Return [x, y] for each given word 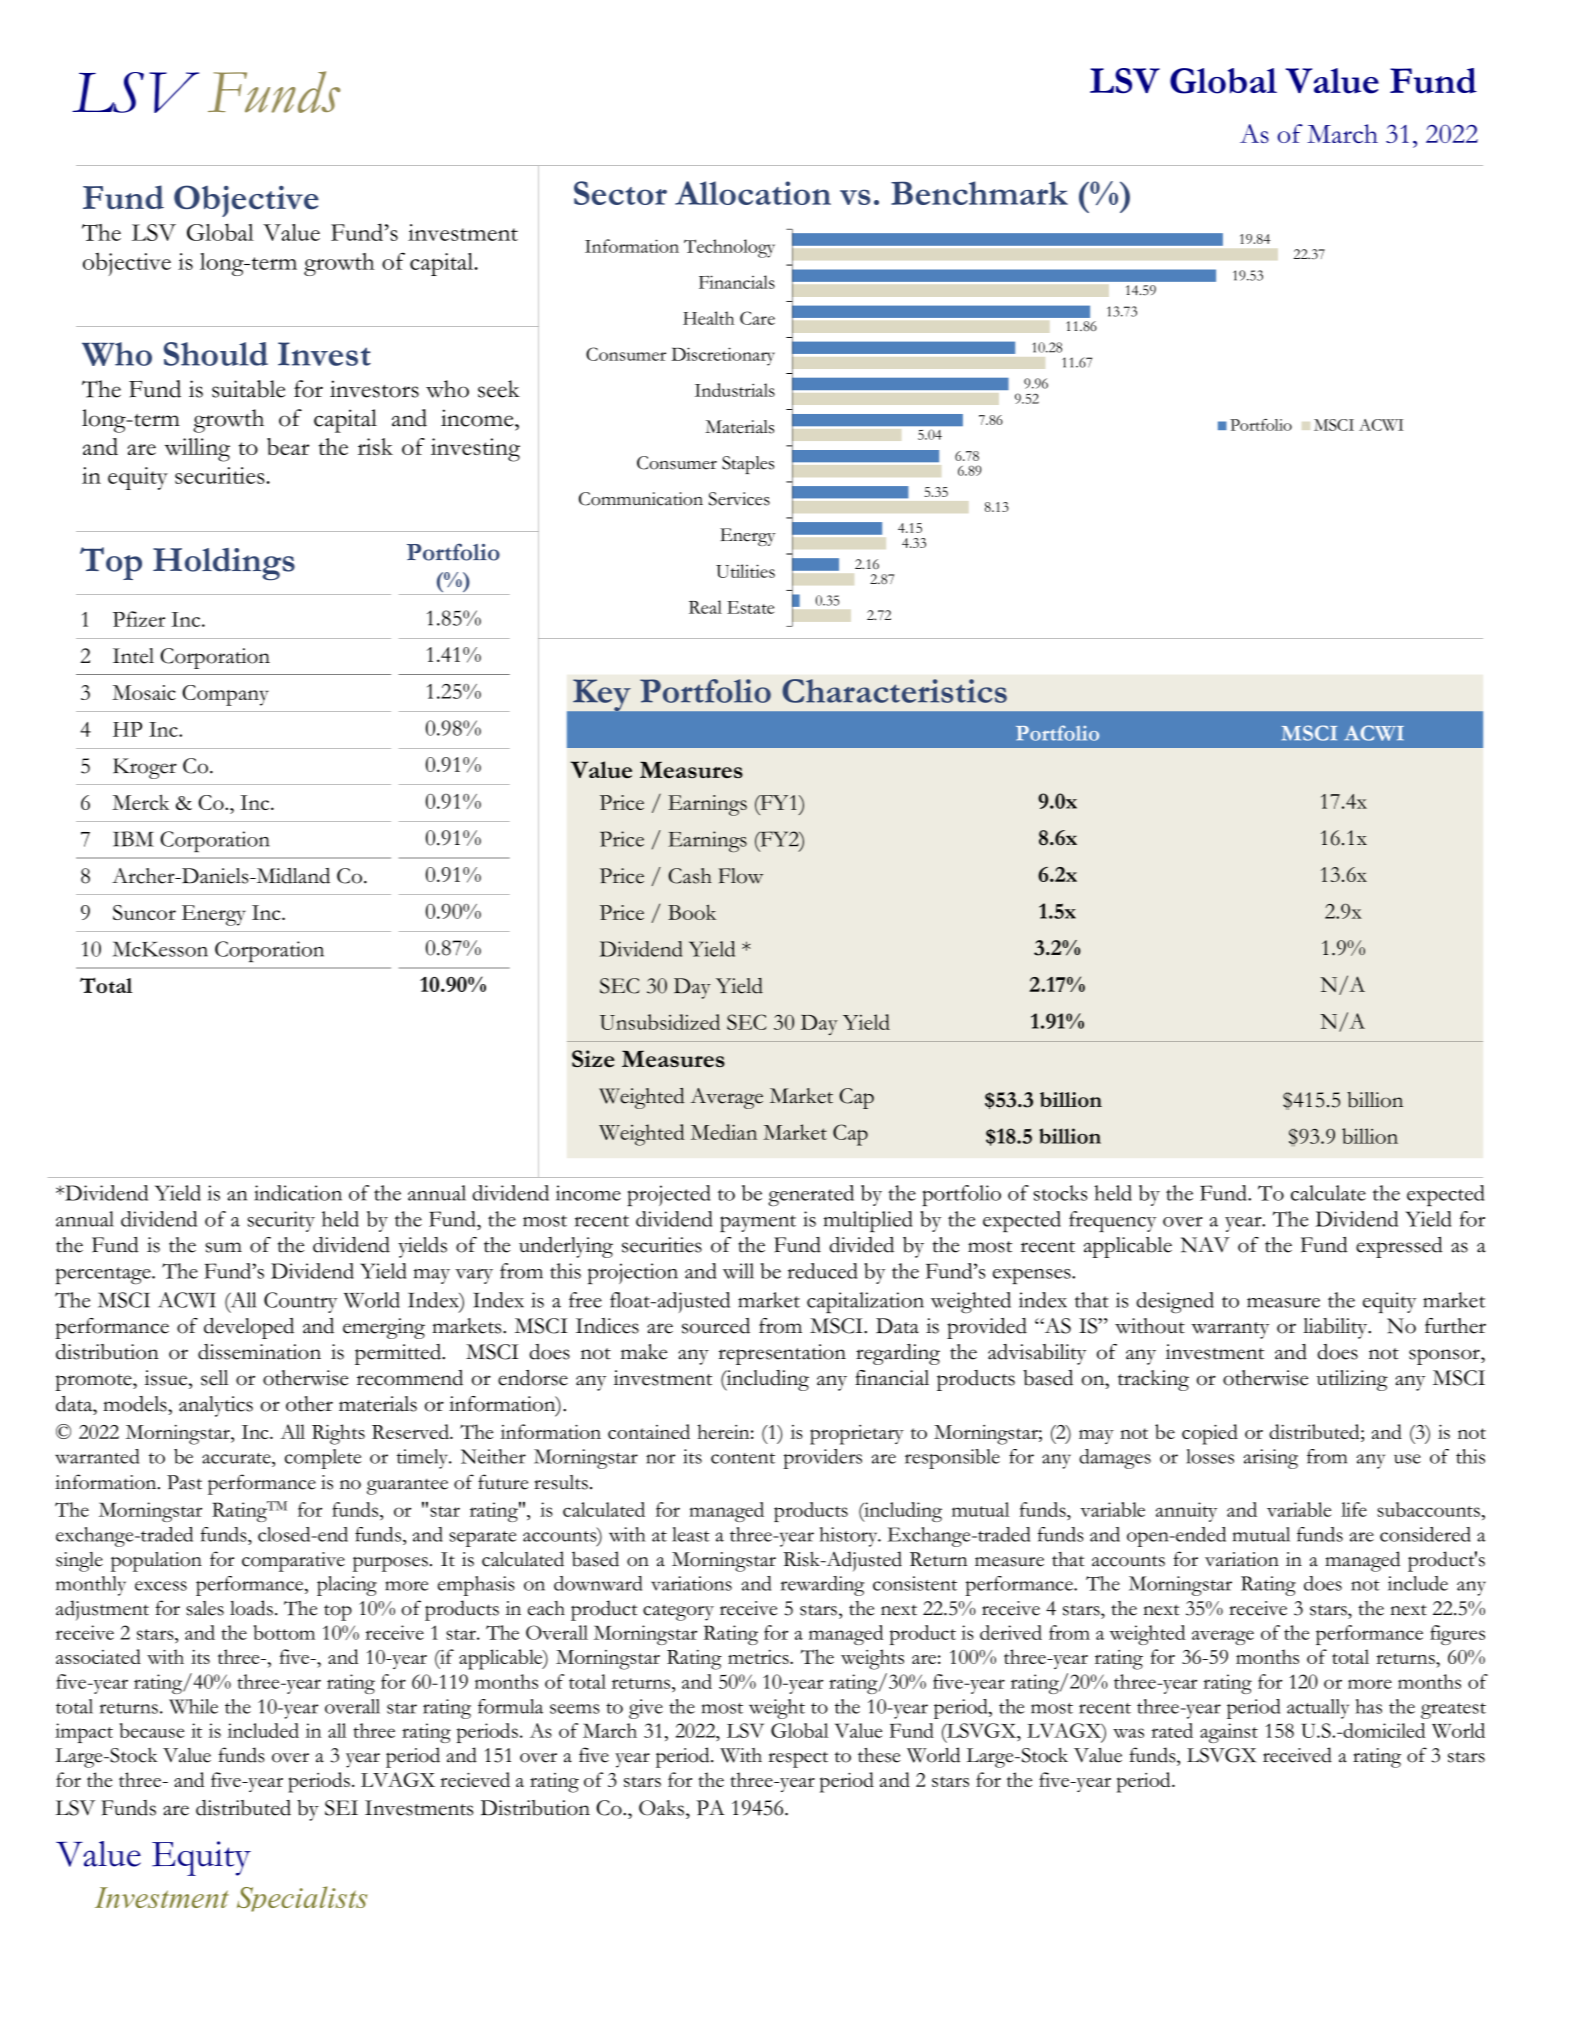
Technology [729, 248]
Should [216, 354]
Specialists [302, 1899]
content [743, 1458]
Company [225, 695]
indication [298, 1193]
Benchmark [979, 193]
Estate [750, 607]
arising [1271, 1459]
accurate [237, 1458]
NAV [1205, 1245]
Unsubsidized [660, 1022]
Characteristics [894, 691]
